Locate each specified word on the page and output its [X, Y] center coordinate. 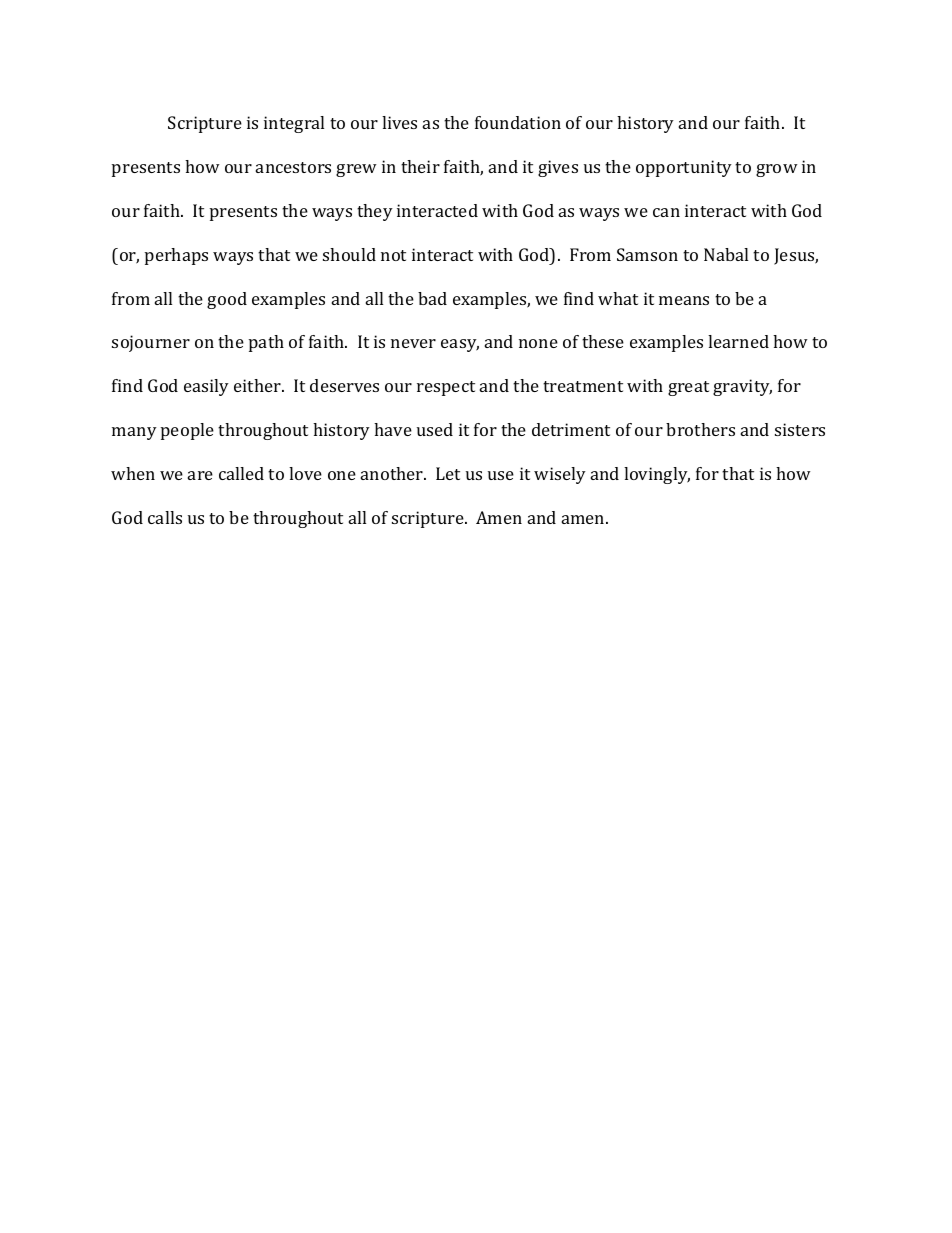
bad [432, 298]
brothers [700, 429]
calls [165, 517]
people [187, 431]
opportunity [684, 168]
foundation [518, 122]
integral [294, 124]
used [435, 429]
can [666, 212]
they [375, 212]
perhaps [176, 256]
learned [738, 341]
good [227, 300]
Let [448, 473]
